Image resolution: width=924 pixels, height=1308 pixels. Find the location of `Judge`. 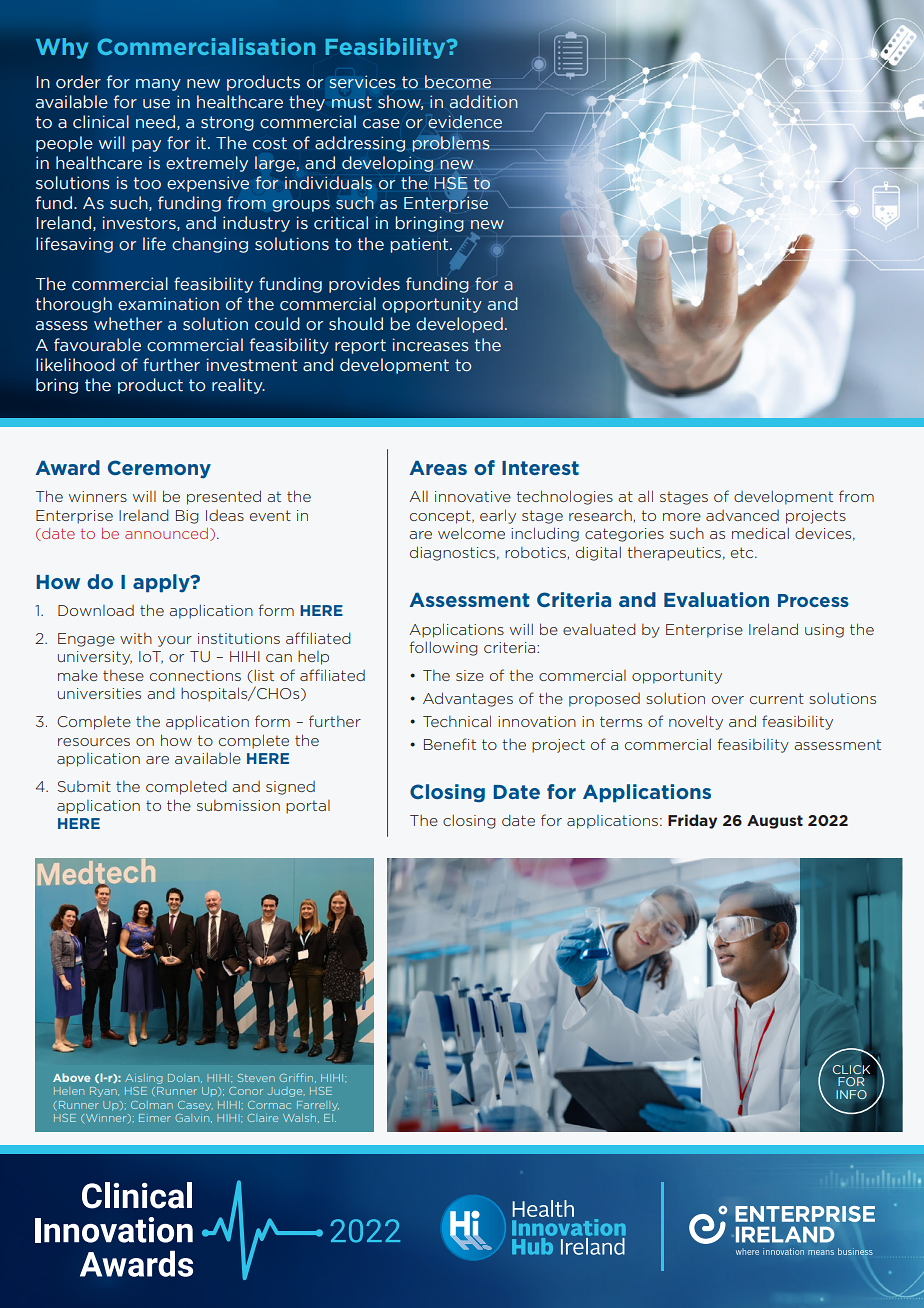

Judge is located at coordinates (286, 1092).
